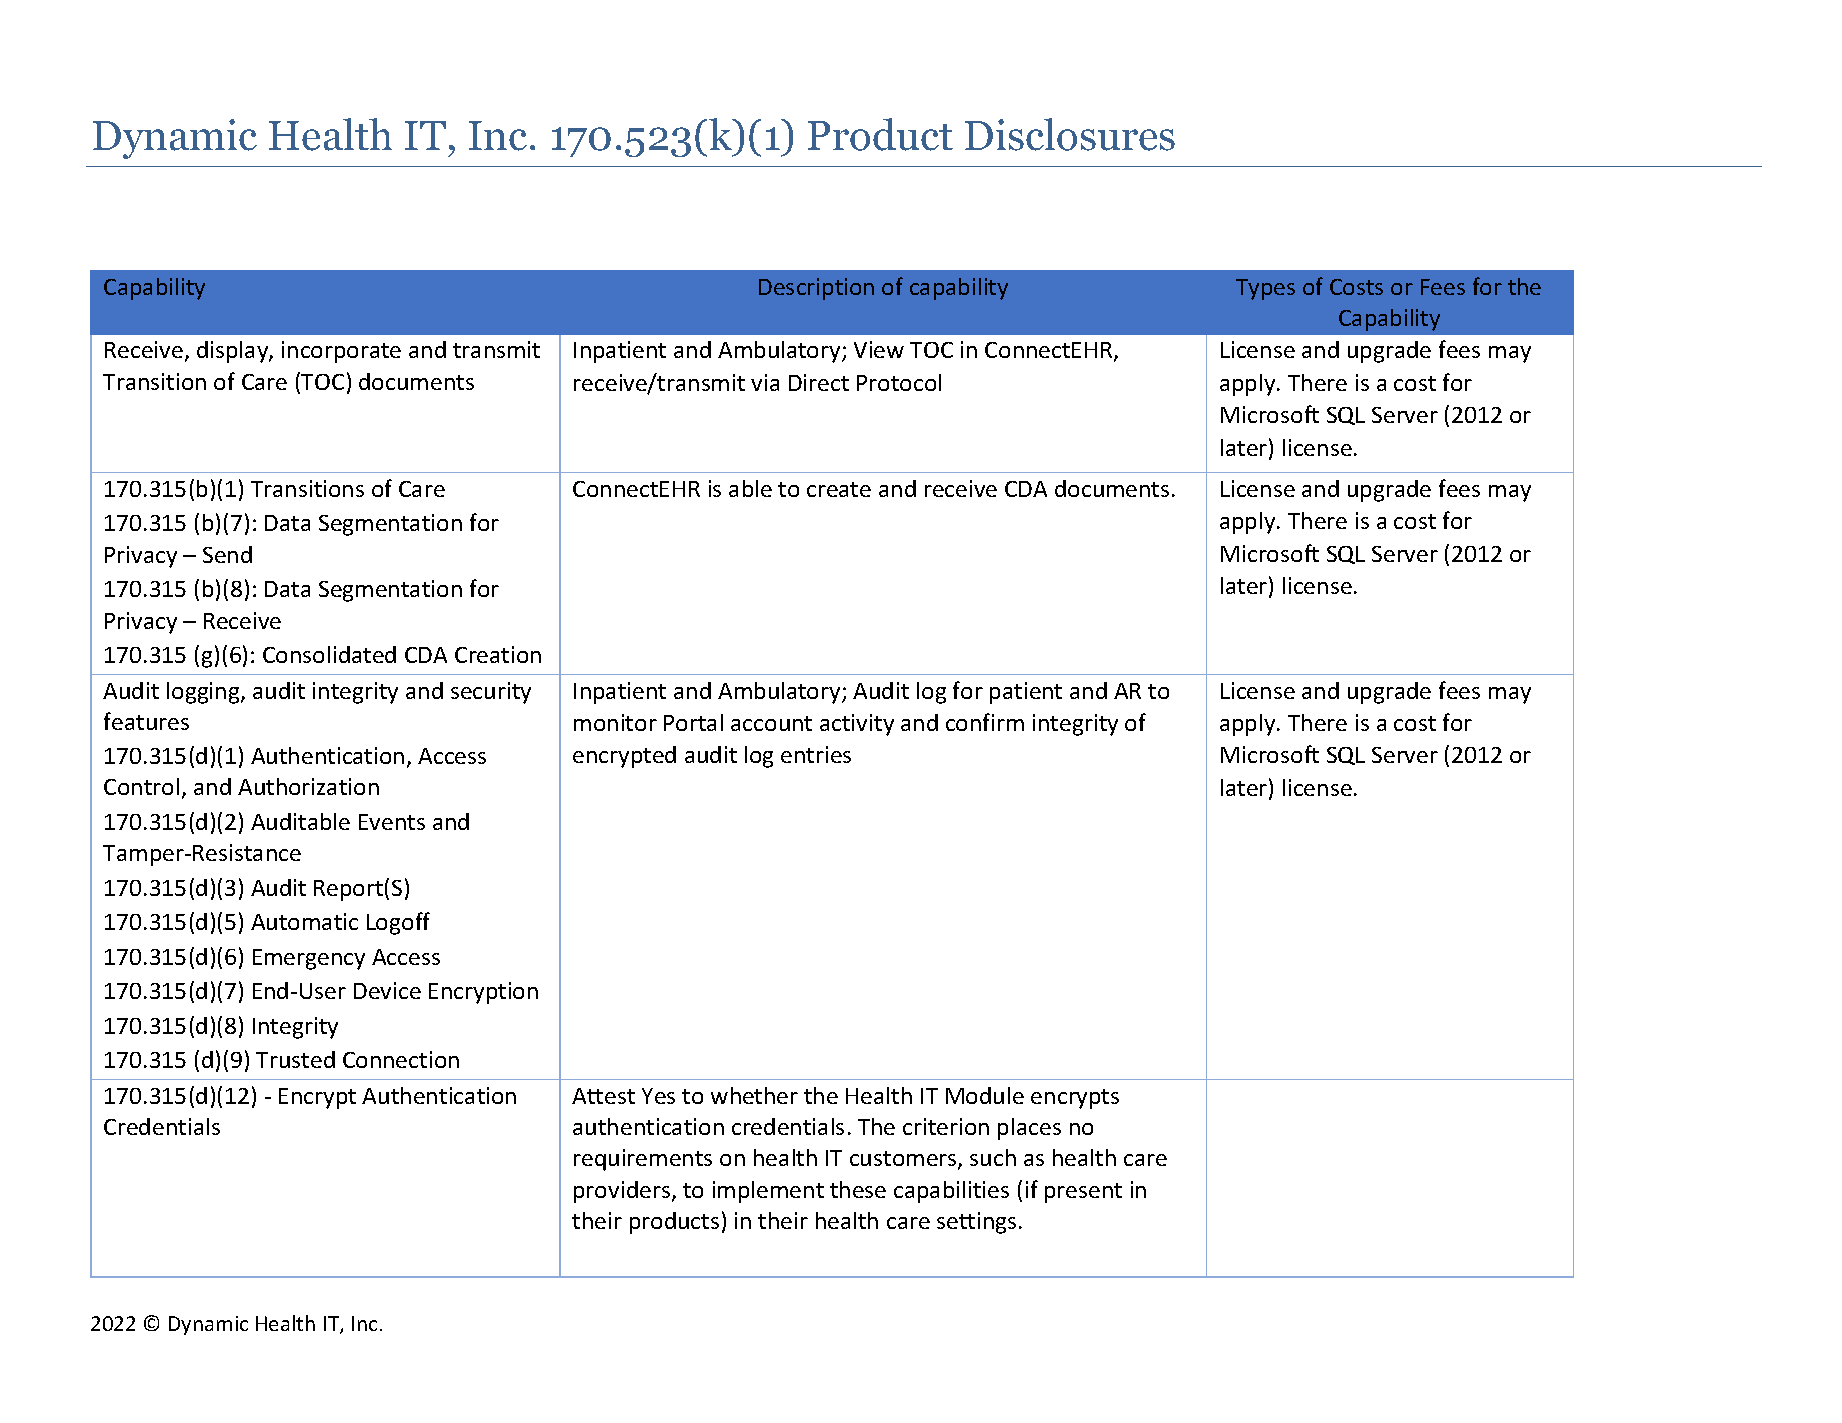 The width and height of the screenshot is (1842, 1423). What do you see at coordinates (1070, 134) in the screenshot?
I see `Disclosures` at bounding box center [1070, 134].
